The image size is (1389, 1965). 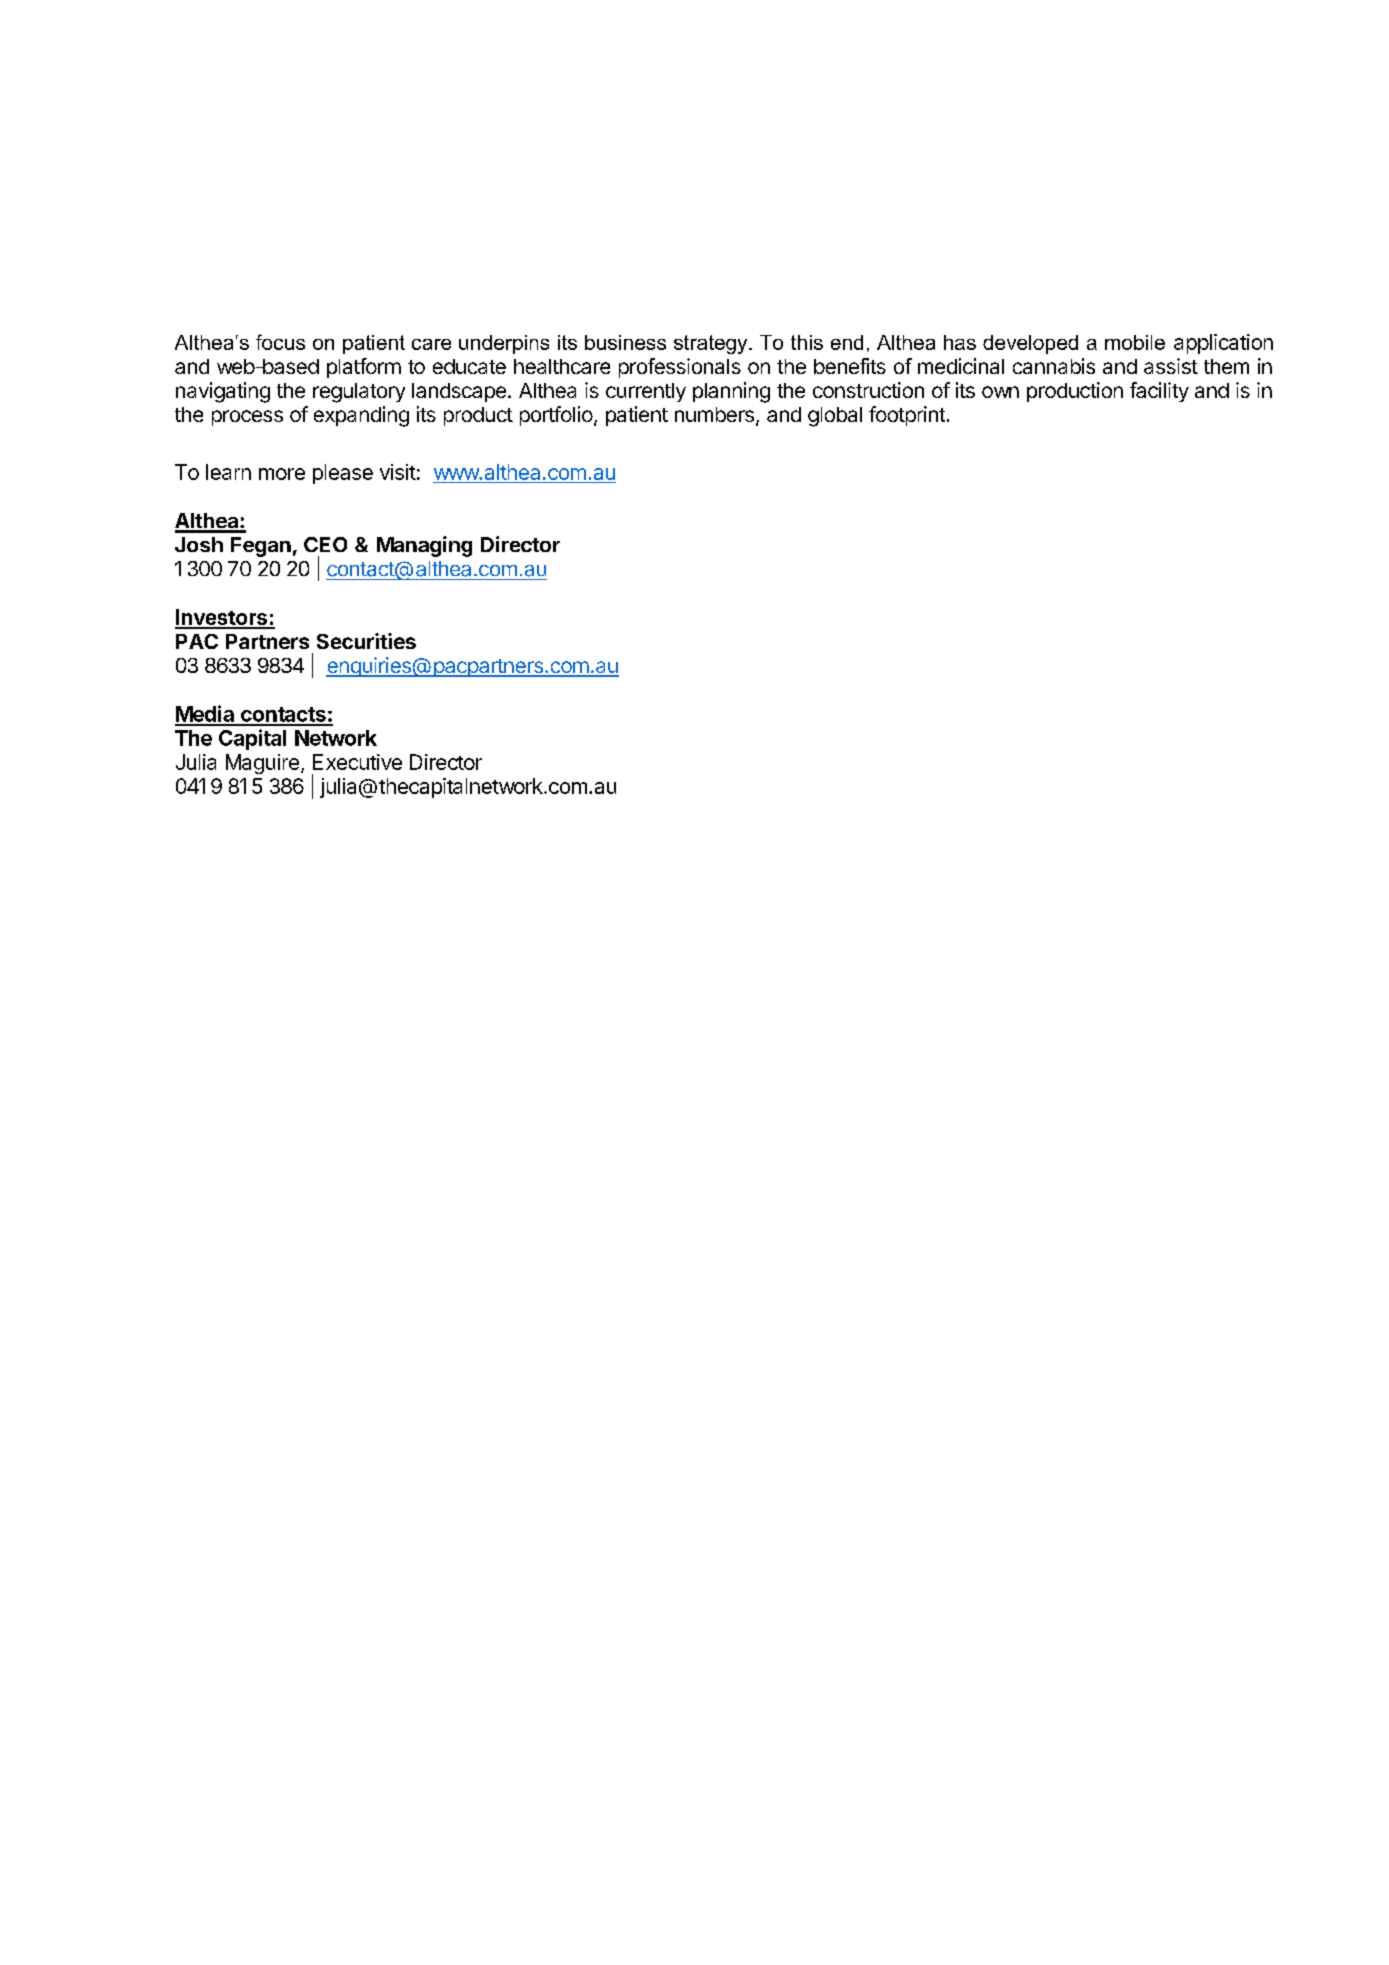 What do you see at coordinates (712, 344) in the screenshot?
I see `strategy` at bounding box center [712, 344].
